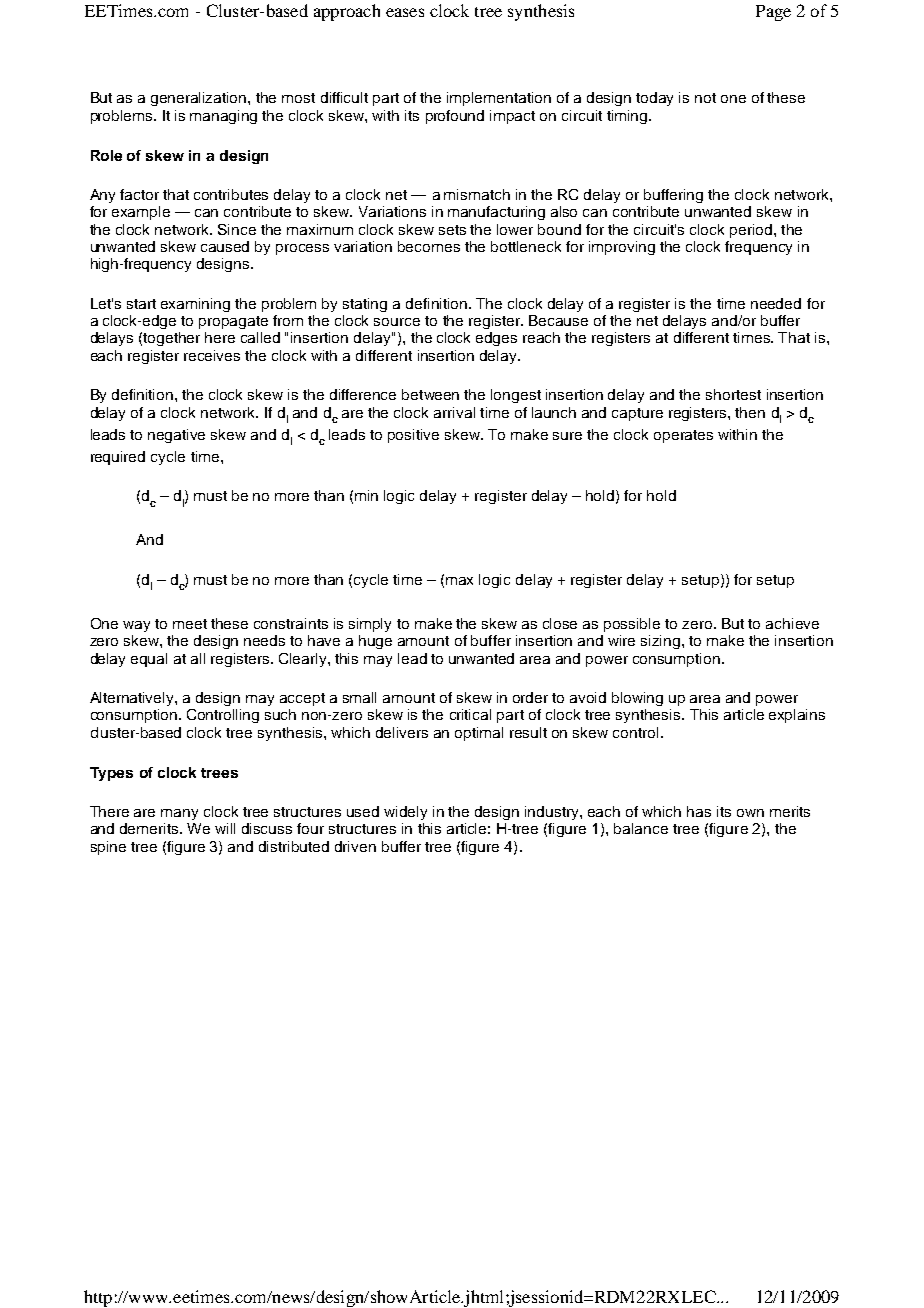  What do you see at coordinates (405, 813) in the screenshot?
I see `widely` at bounding box center [405, 813].
